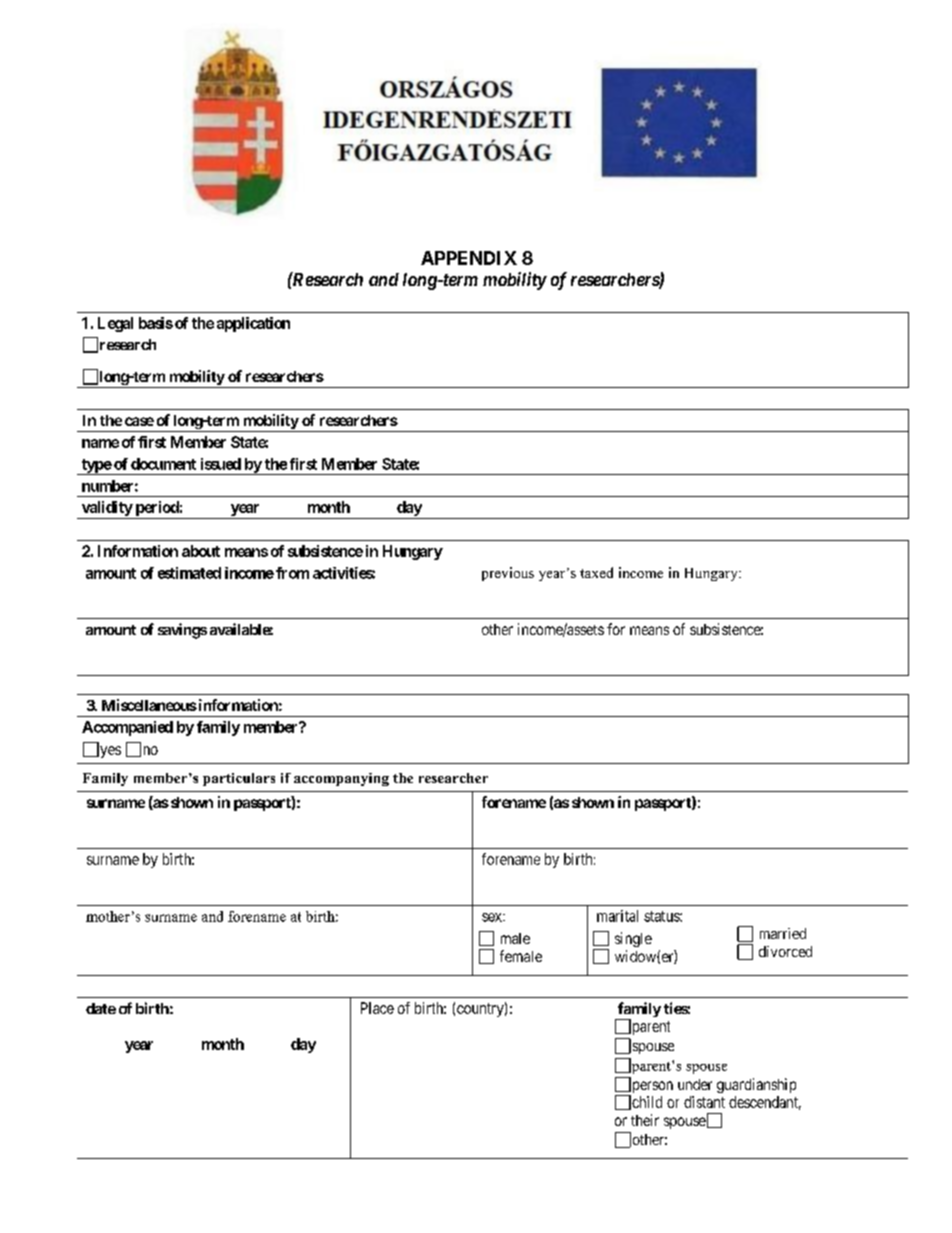 The height and width of the image is (1233, 952). What do you see at coordinates (645, 1120) in the image?
I see `their` at bounding box center [645, 1120].
